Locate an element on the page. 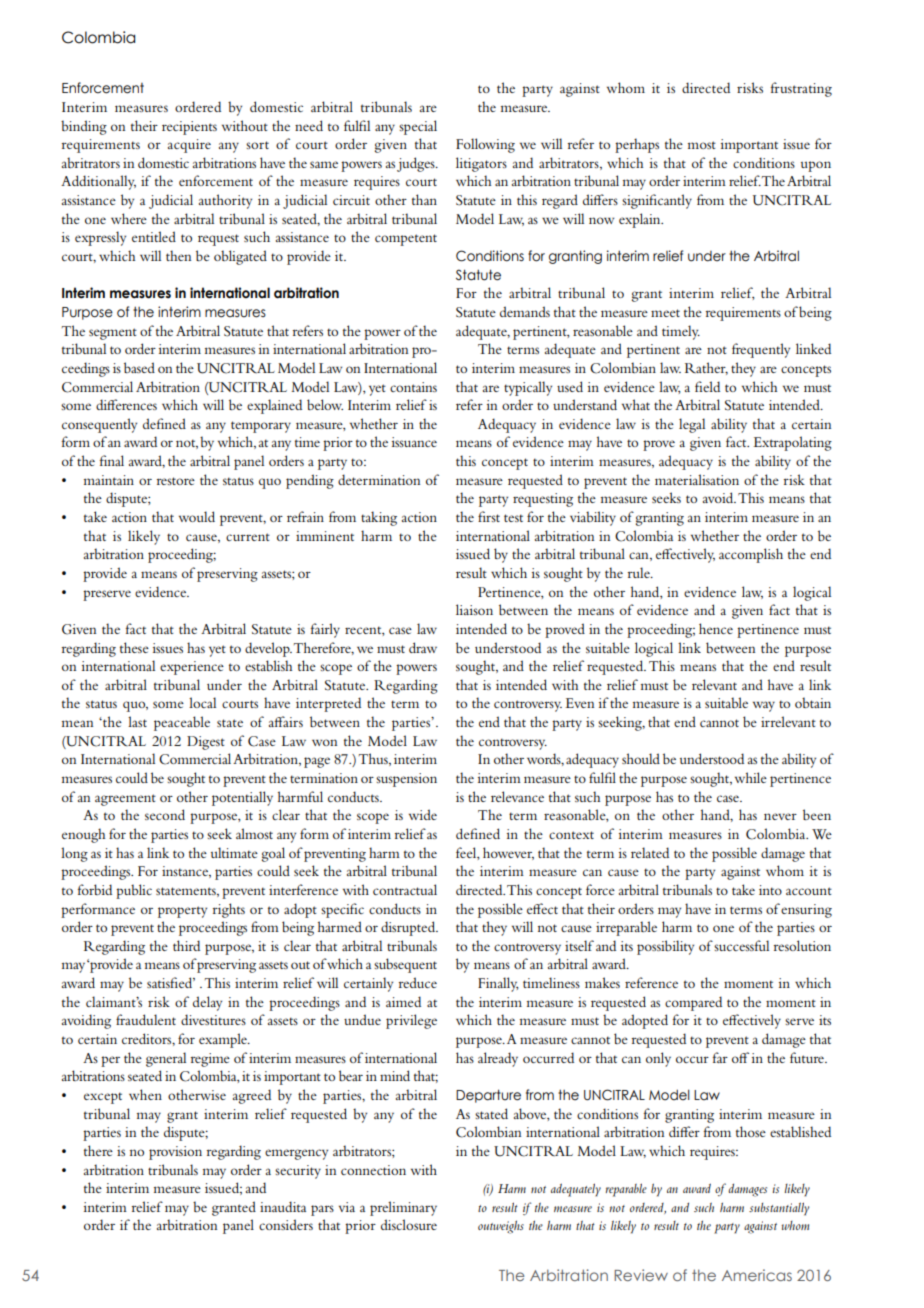  fraudulent is located at coordinates (146, 1019).
